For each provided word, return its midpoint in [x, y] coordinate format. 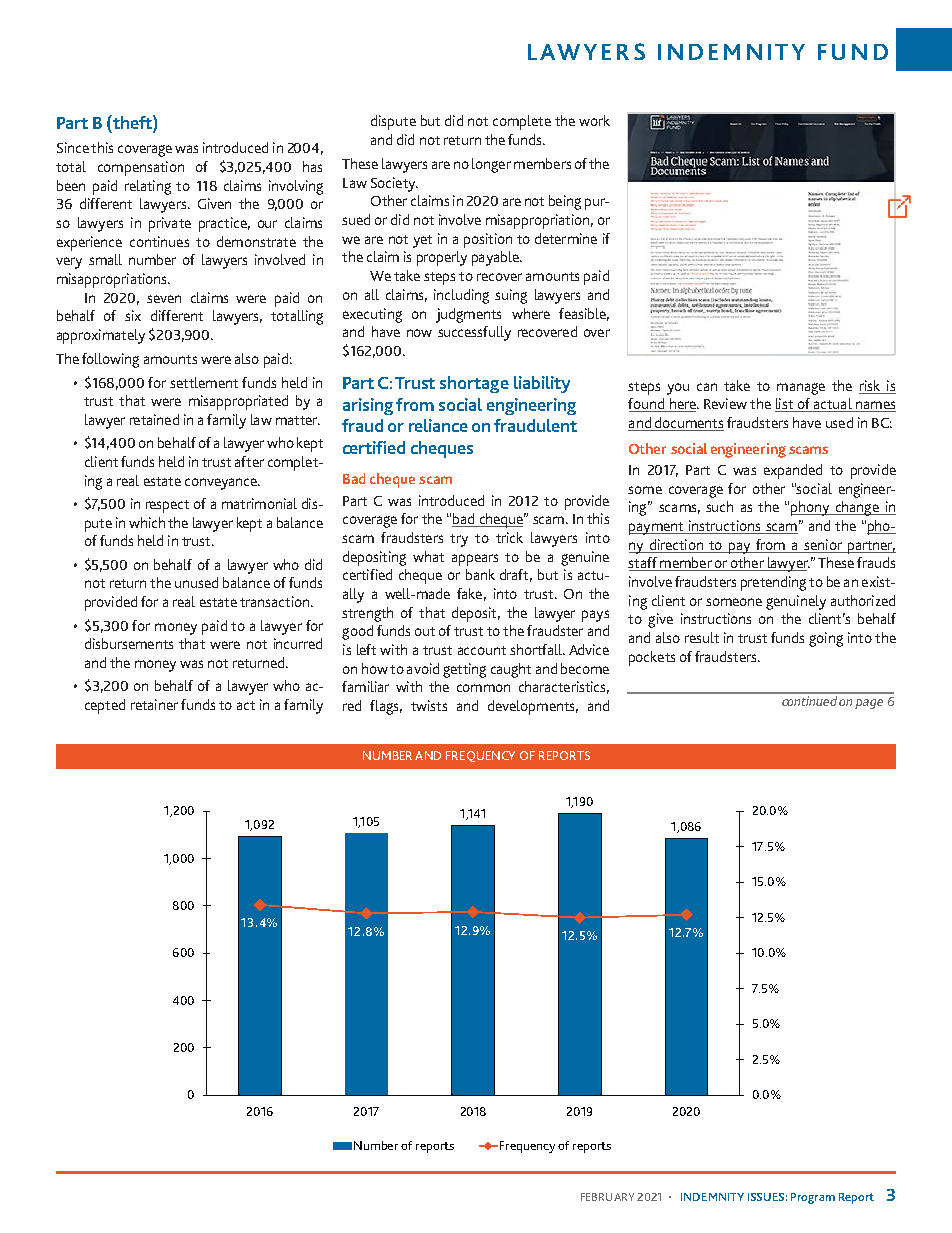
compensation [141, 168]
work [594, 120]
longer [491, 165]
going [826, 639]
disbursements [129, 643]
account [482, 650]
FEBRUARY [607, 1197]
